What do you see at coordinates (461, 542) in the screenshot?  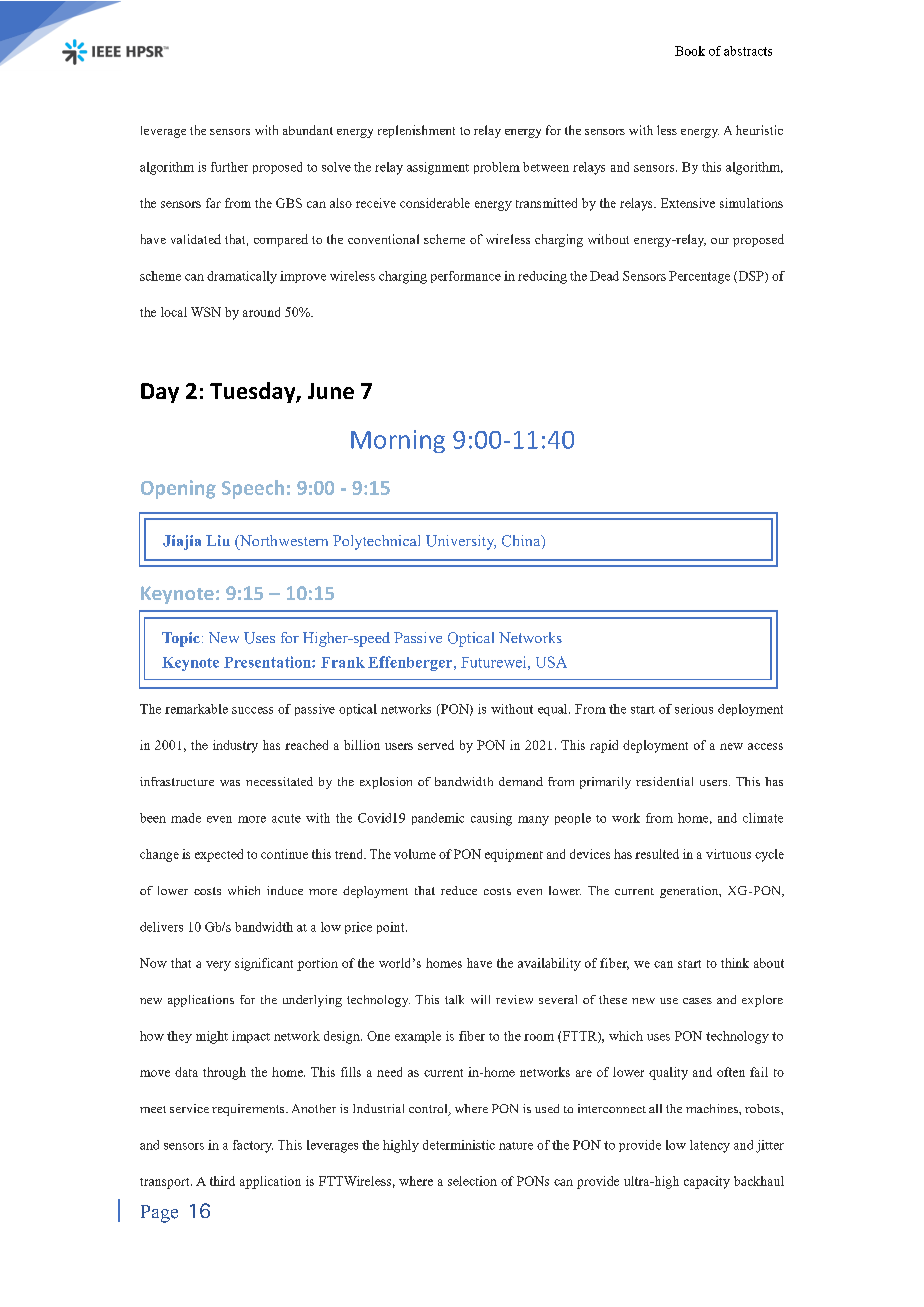 I see `University` at bounding box center [461, 542].
